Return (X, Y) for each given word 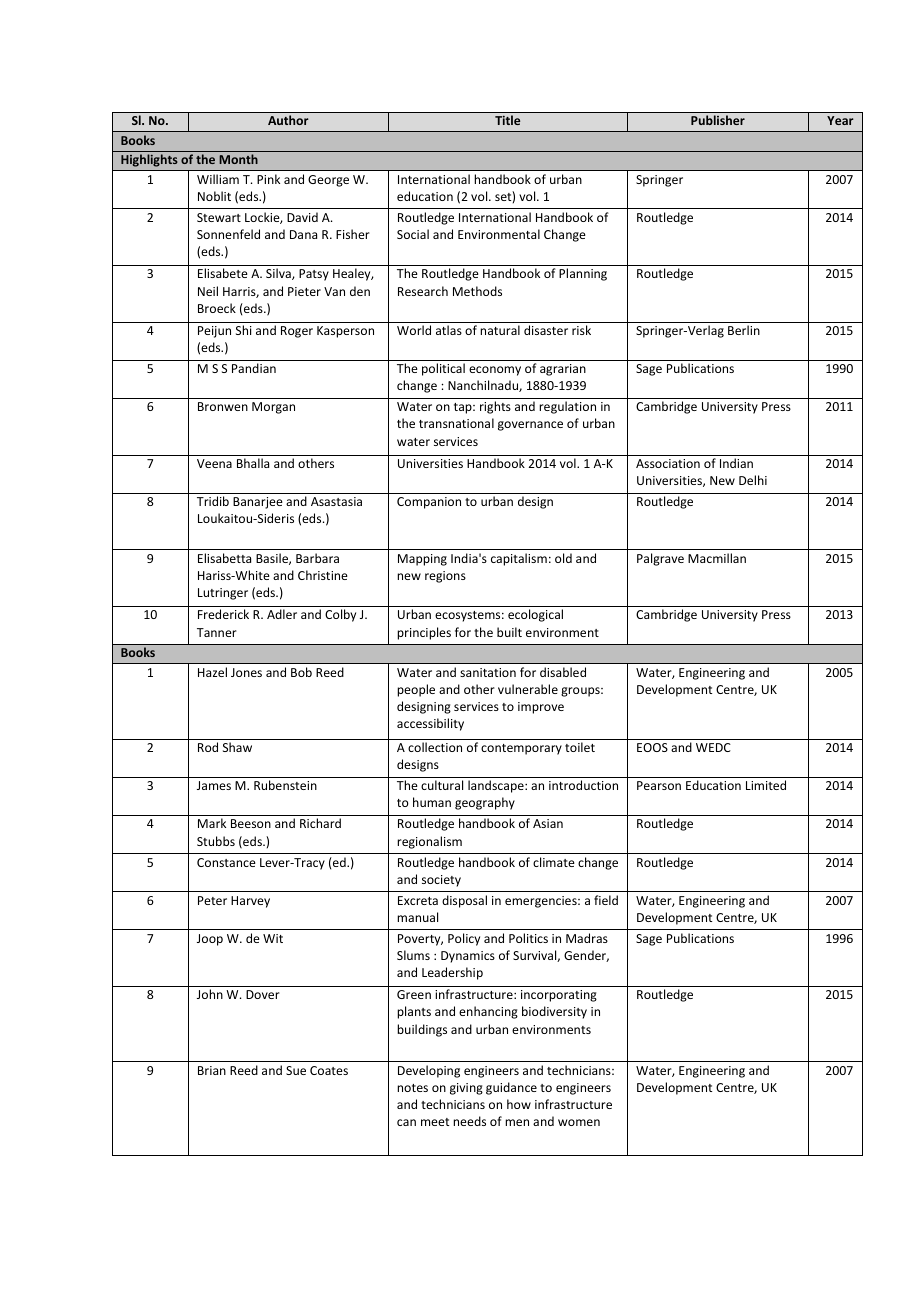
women (579, 1122)
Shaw (237, 747)
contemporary (521, 749)
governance (530, 426)
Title (507, 120)
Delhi (753, 480)
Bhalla (253, 463)
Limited (766, 785)
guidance (511, 1088)
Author (288, 120)
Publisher (718, 120)
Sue (296, 1070)
